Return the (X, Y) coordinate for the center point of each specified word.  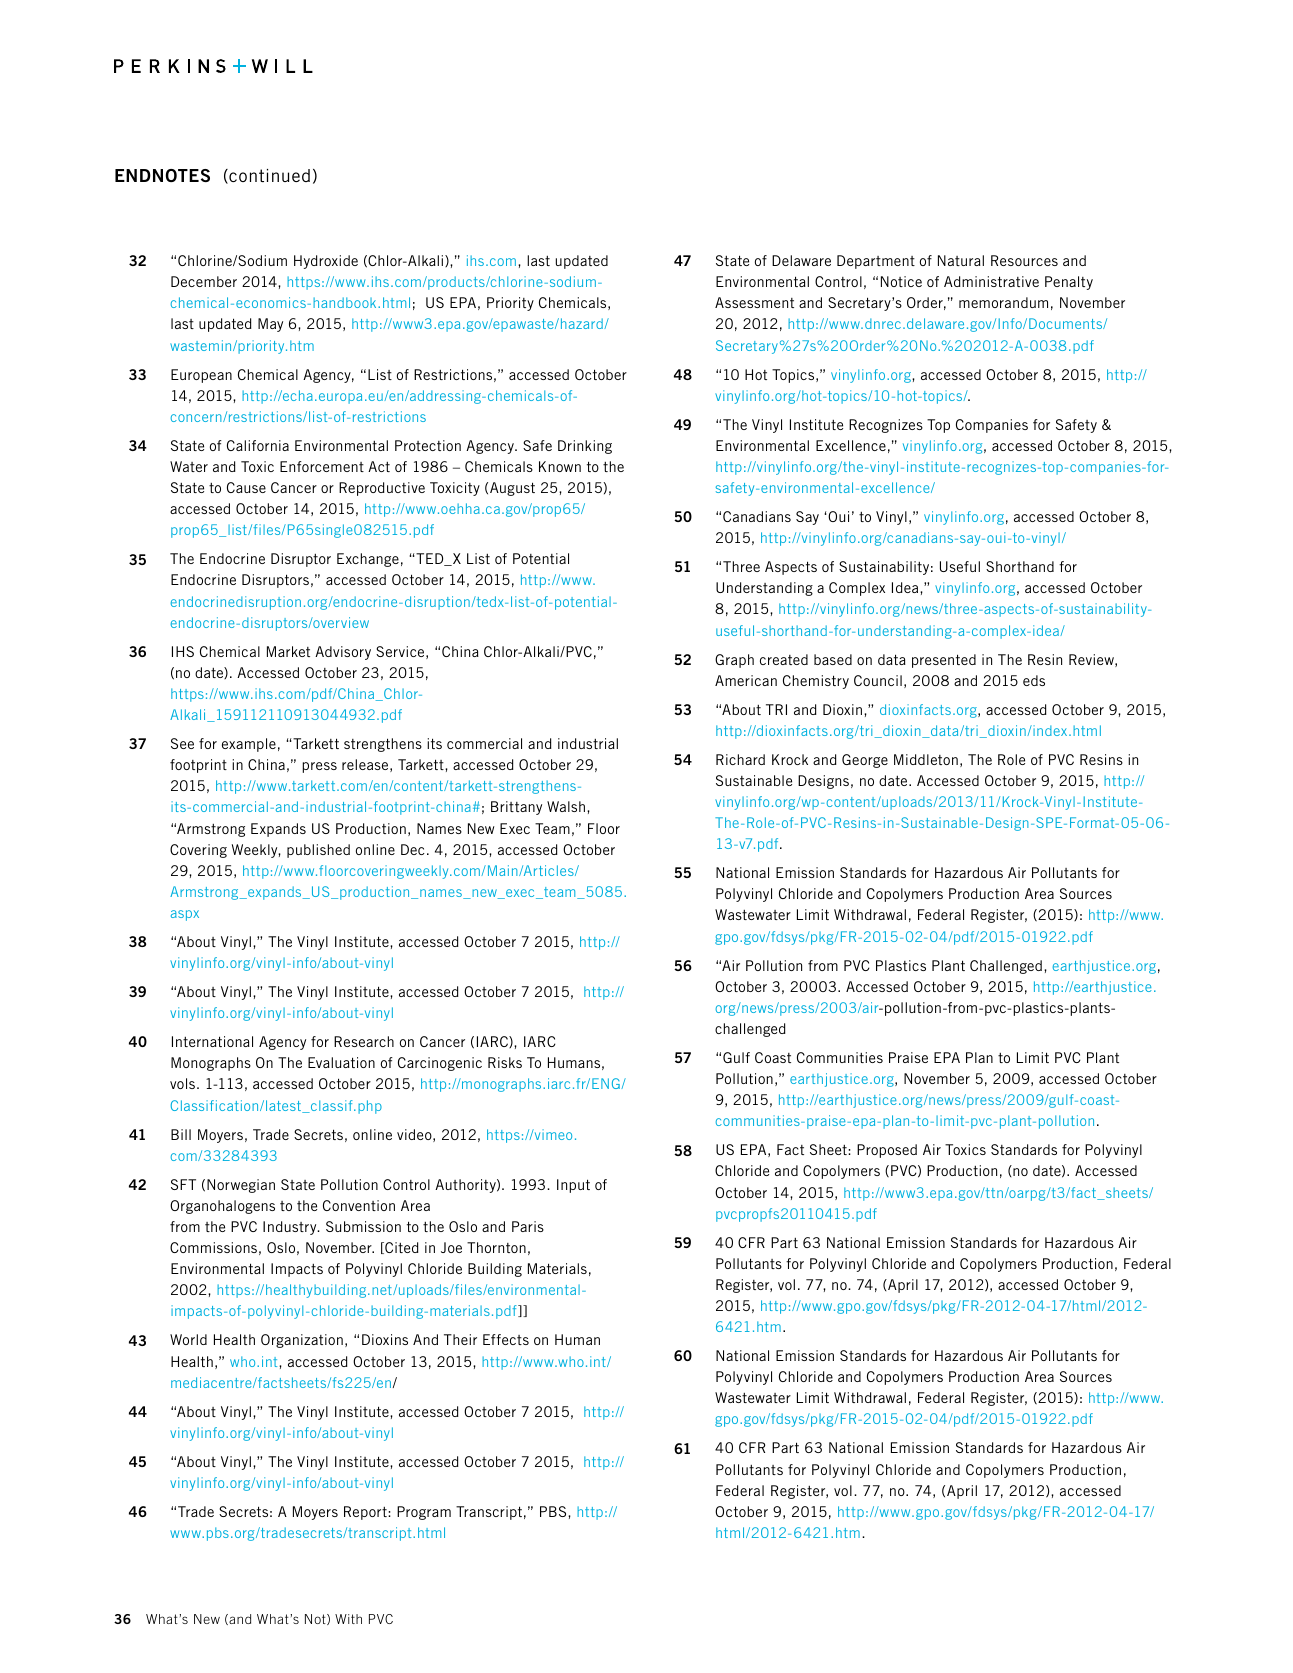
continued (268, 176)
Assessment (754, 302)
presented (944, 661)
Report (366, 1513)
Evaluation (341, 1062)
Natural (961, 260)
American (746, 680)
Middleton (926, 759)
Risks (505, 1062)
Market (288, 651)
